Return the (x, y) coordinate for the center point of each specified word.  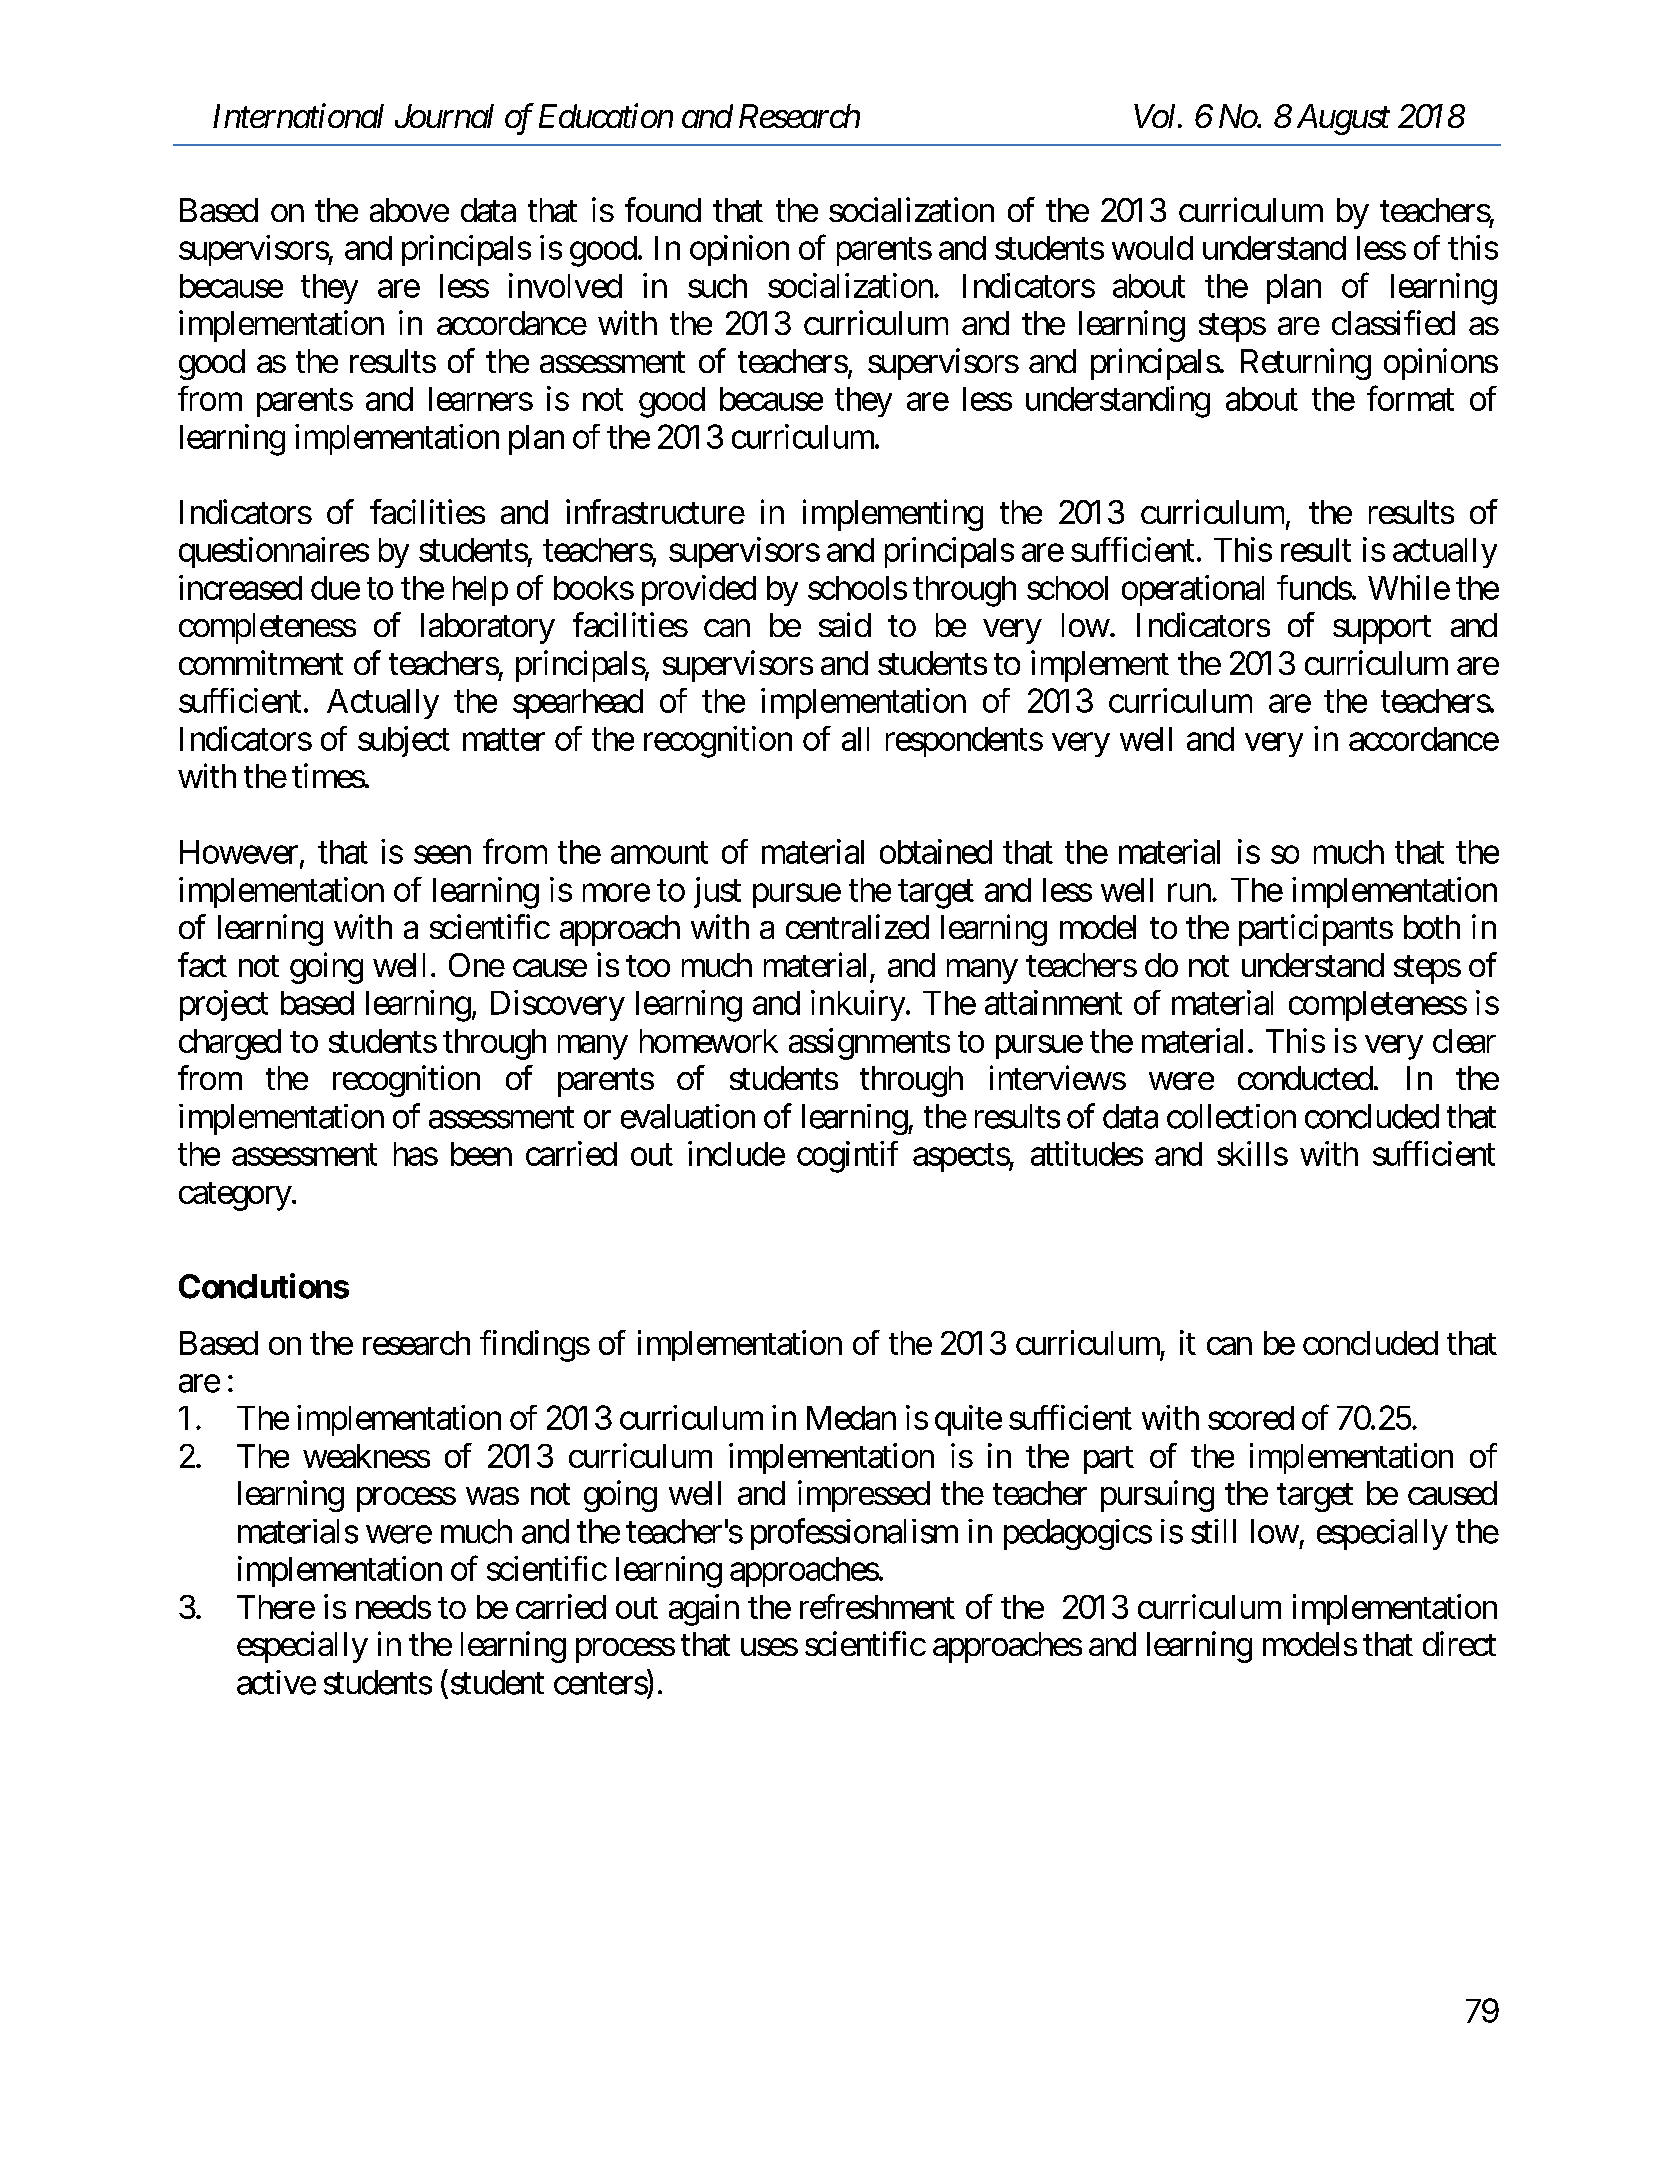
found (663, 209)
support (1382, 629)
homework (709, 1041)
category (235, 1196)
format (1410, 398)
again (704, 1610)
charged (230, 1044)
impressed (864, 1496)
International (298, 115)
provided (699, 590)
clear (1464, 1041)
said (845, 624)
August (1343, 119)
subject (404, 741)
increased (240, 587)
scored (1251, 1418)
